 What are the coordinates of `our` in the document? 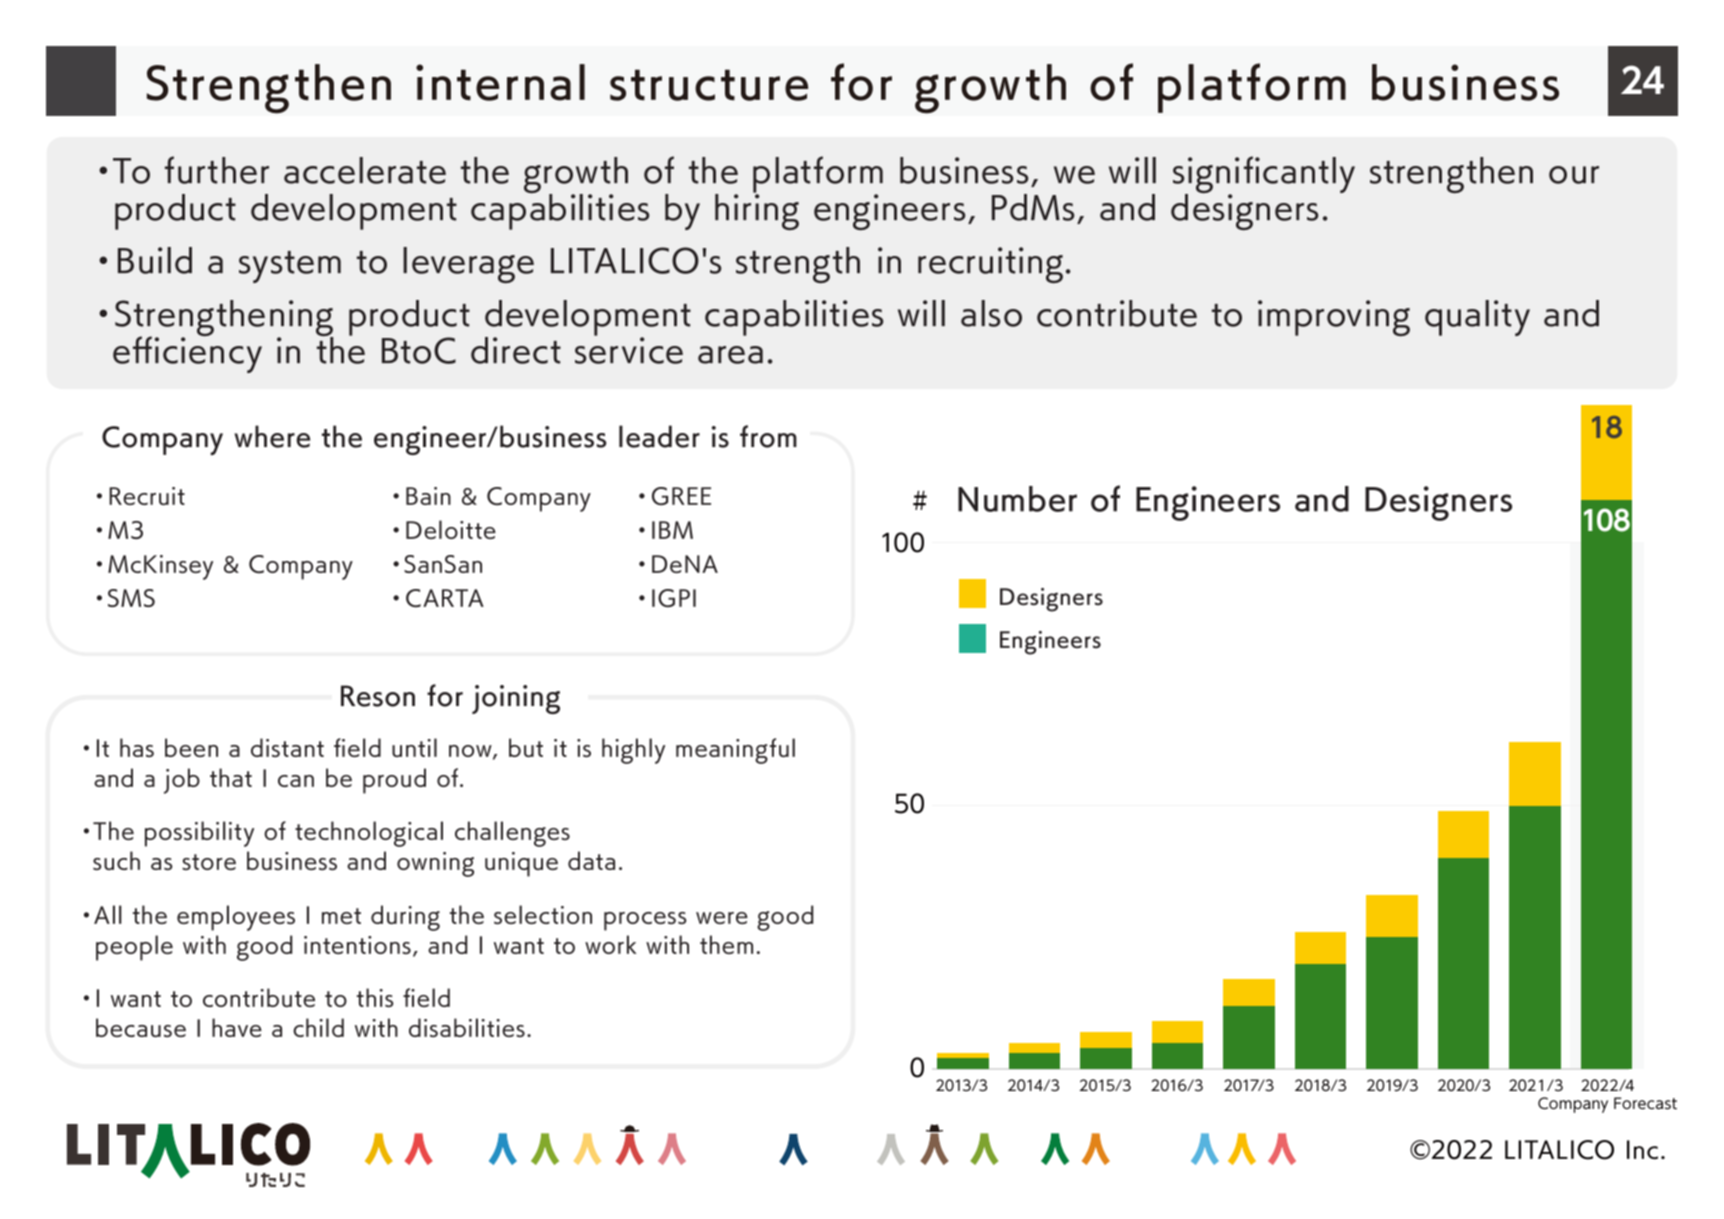 It's located at (1574, 175).
